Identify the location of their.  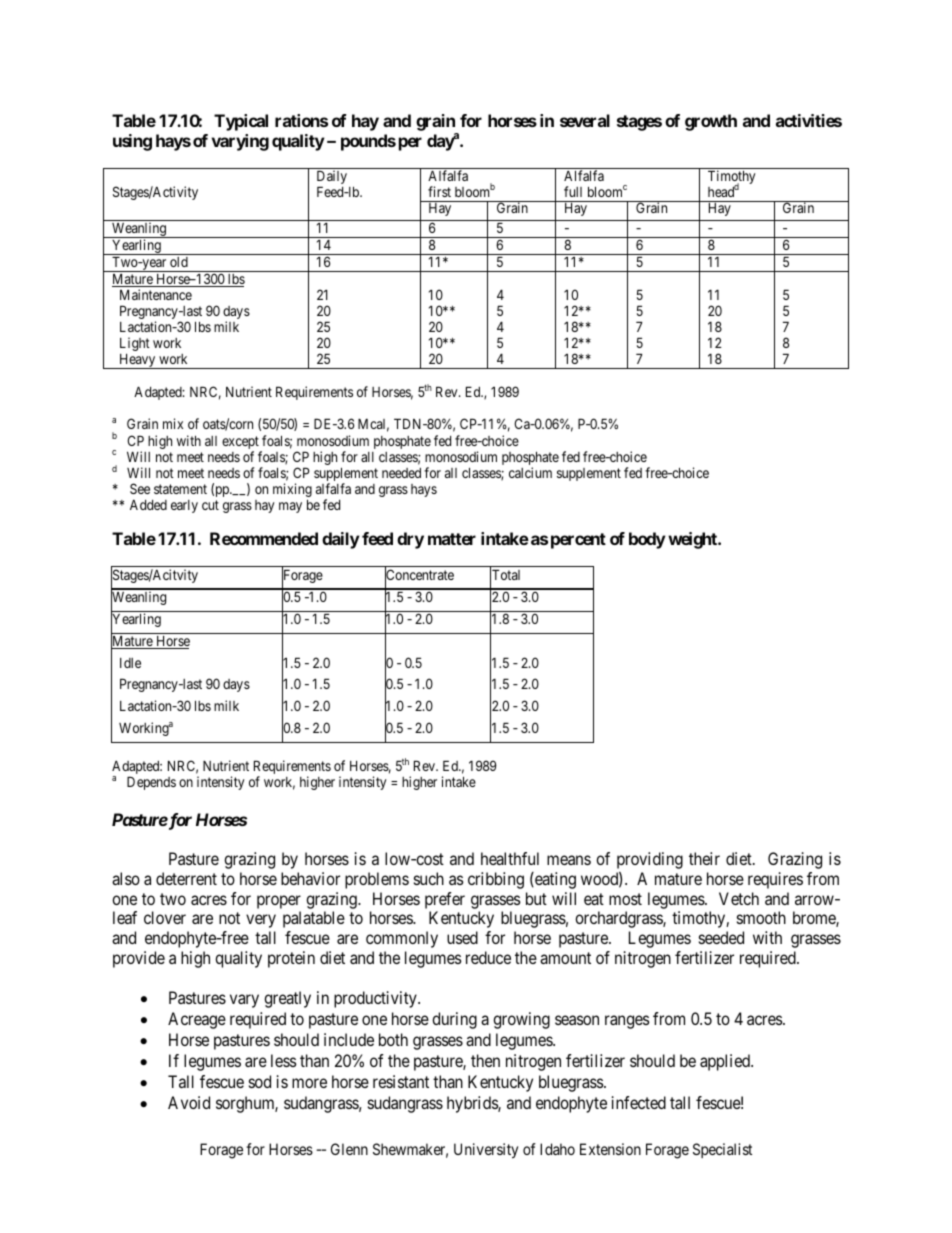
(704, 858).
